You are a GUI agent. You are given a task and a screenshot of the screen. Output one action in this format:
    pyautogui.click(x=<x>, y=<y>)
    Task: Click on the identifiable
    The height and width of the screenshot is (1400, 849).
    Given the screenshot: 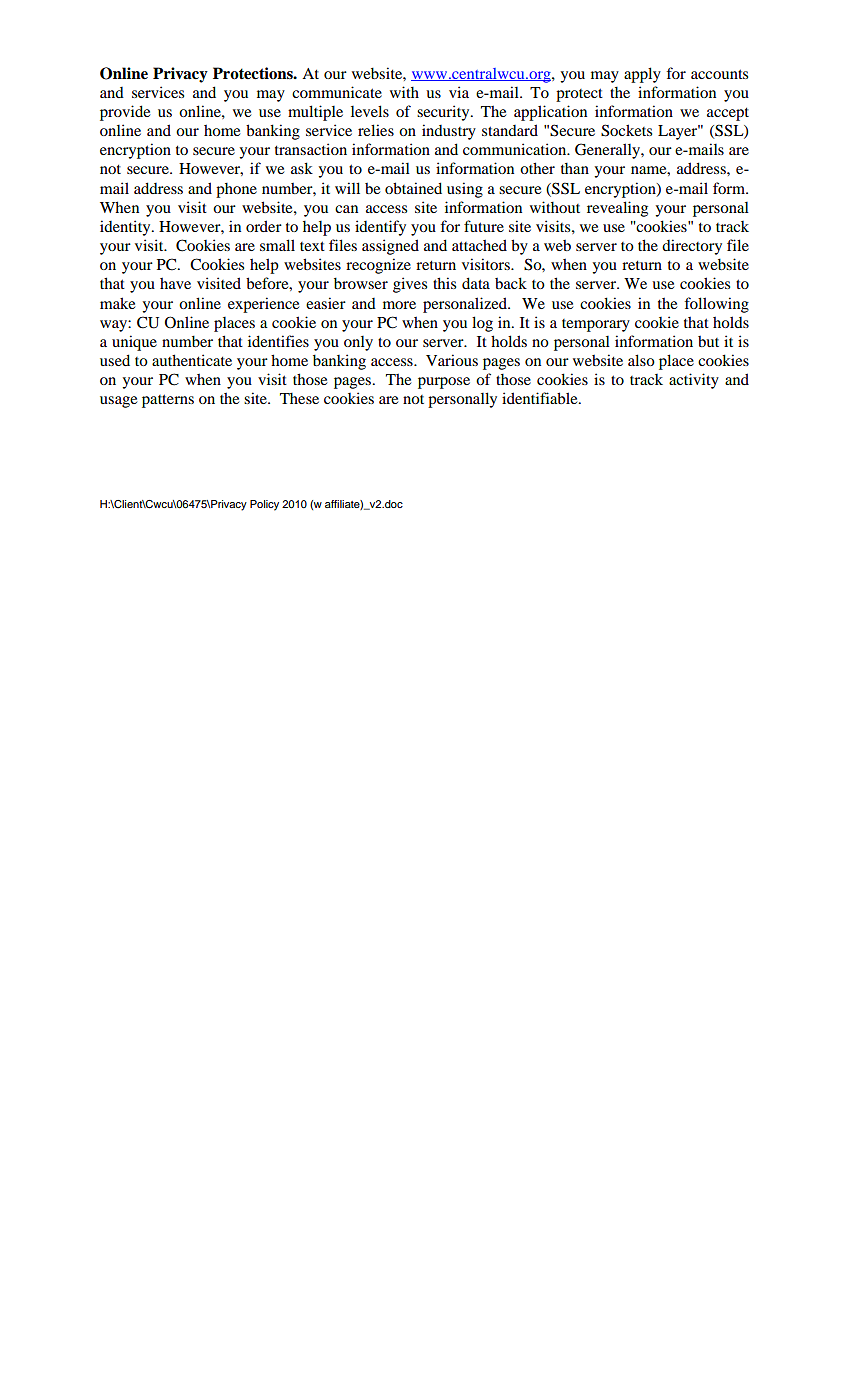 What is the action you would take?
    pyautogui.click(x=541, y=398)
